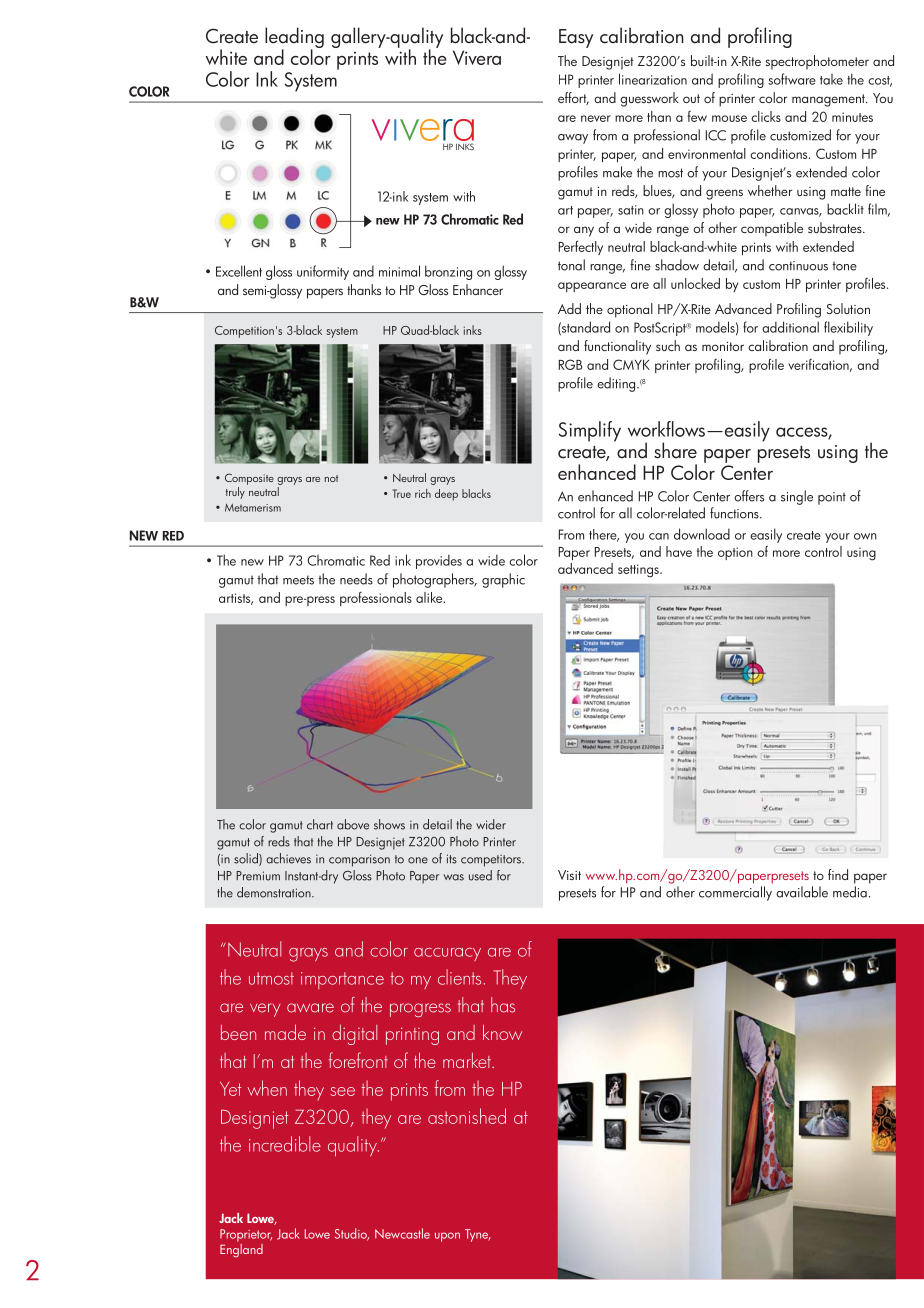  Describe the element at coordinates (294, 39) in the screenshot. I see `leading` at that location.
